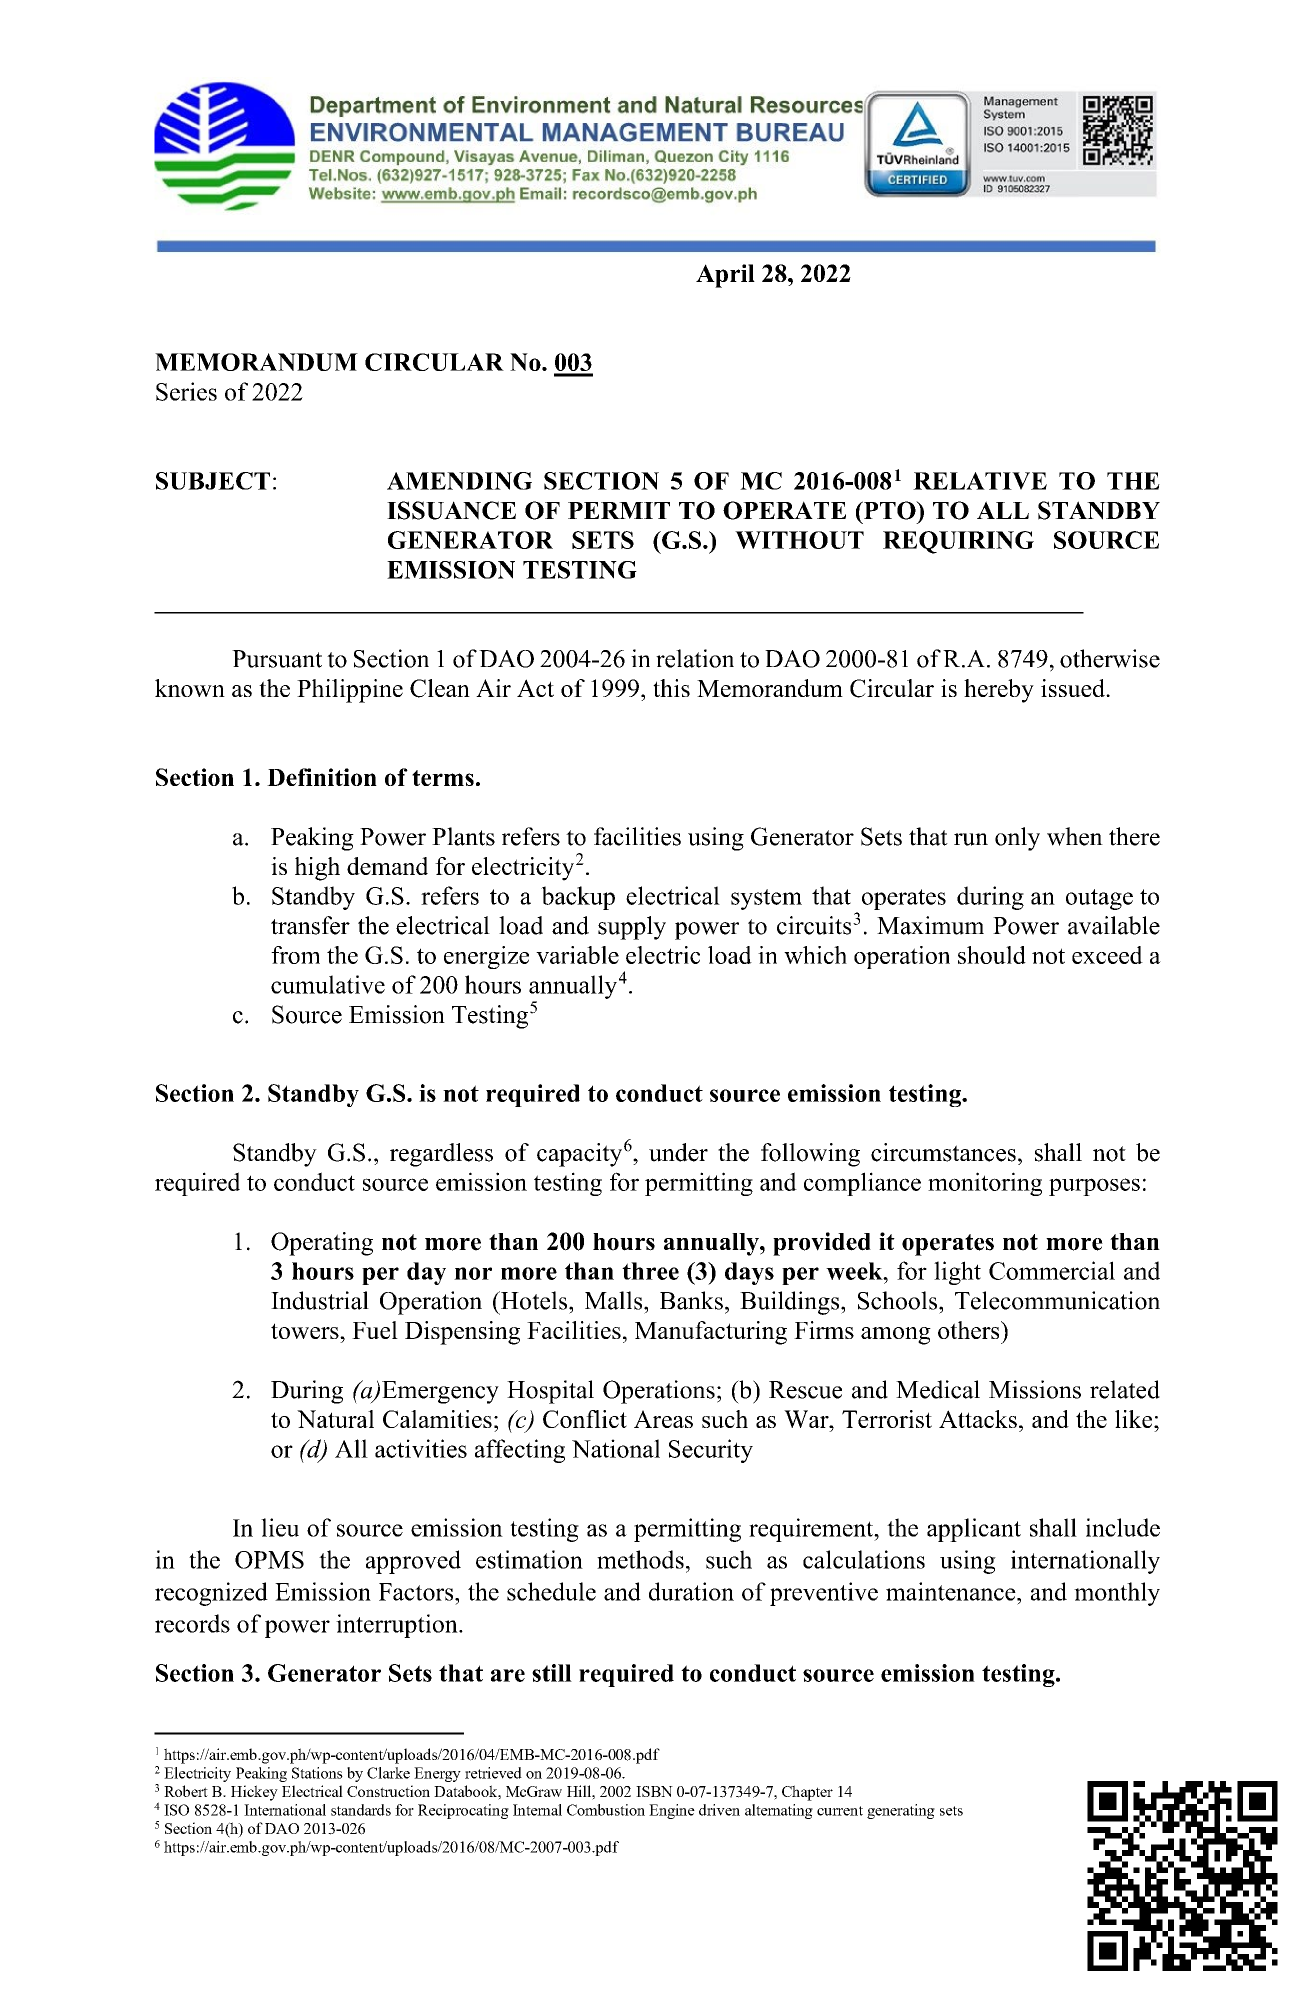  Describe the element at coordinates (320, 1300) in the page. I see `Industrial` at that location.
